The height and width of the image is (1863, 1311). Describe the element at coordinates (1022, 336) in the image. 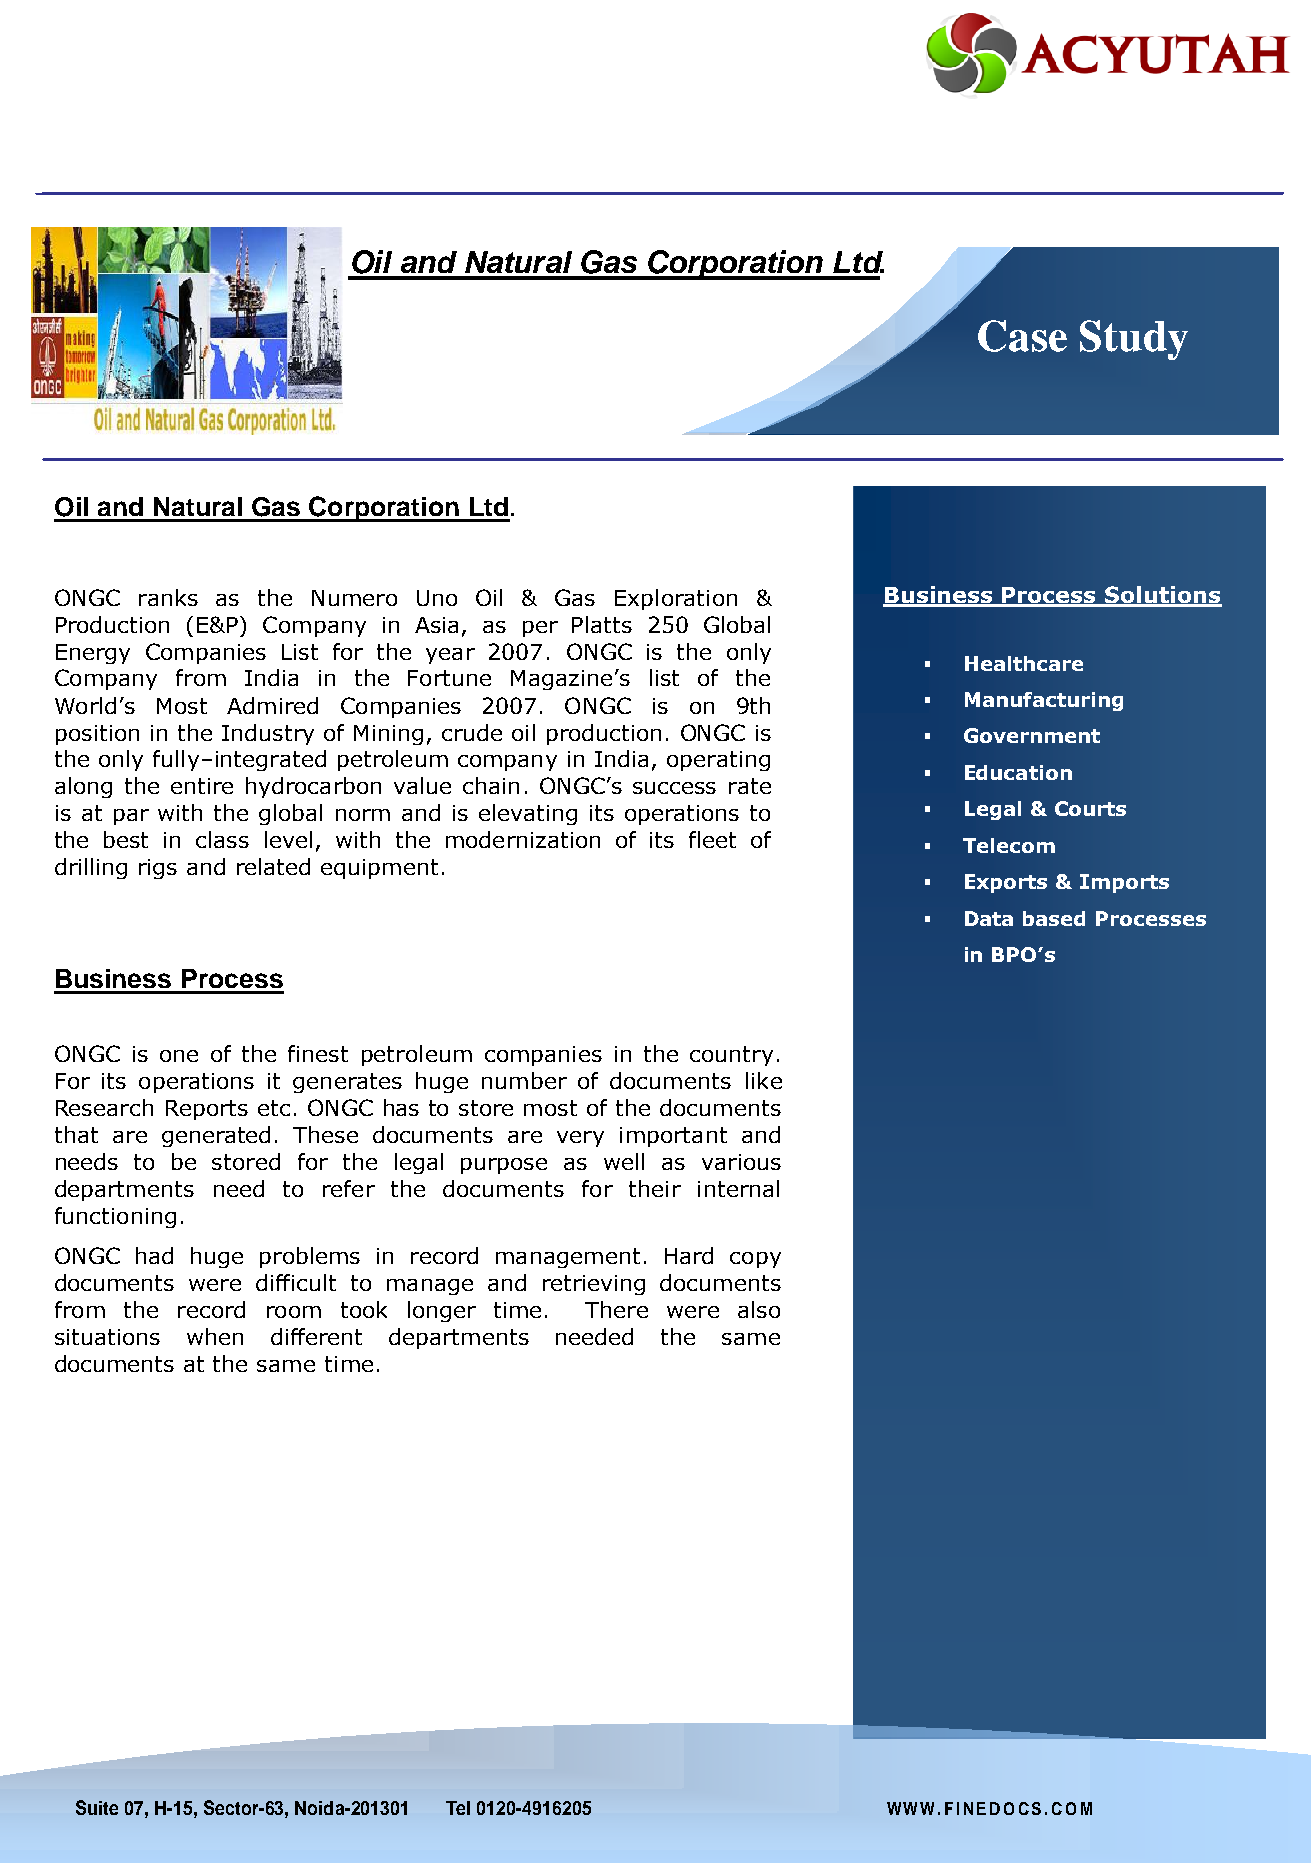

I see `Case` at that location.
